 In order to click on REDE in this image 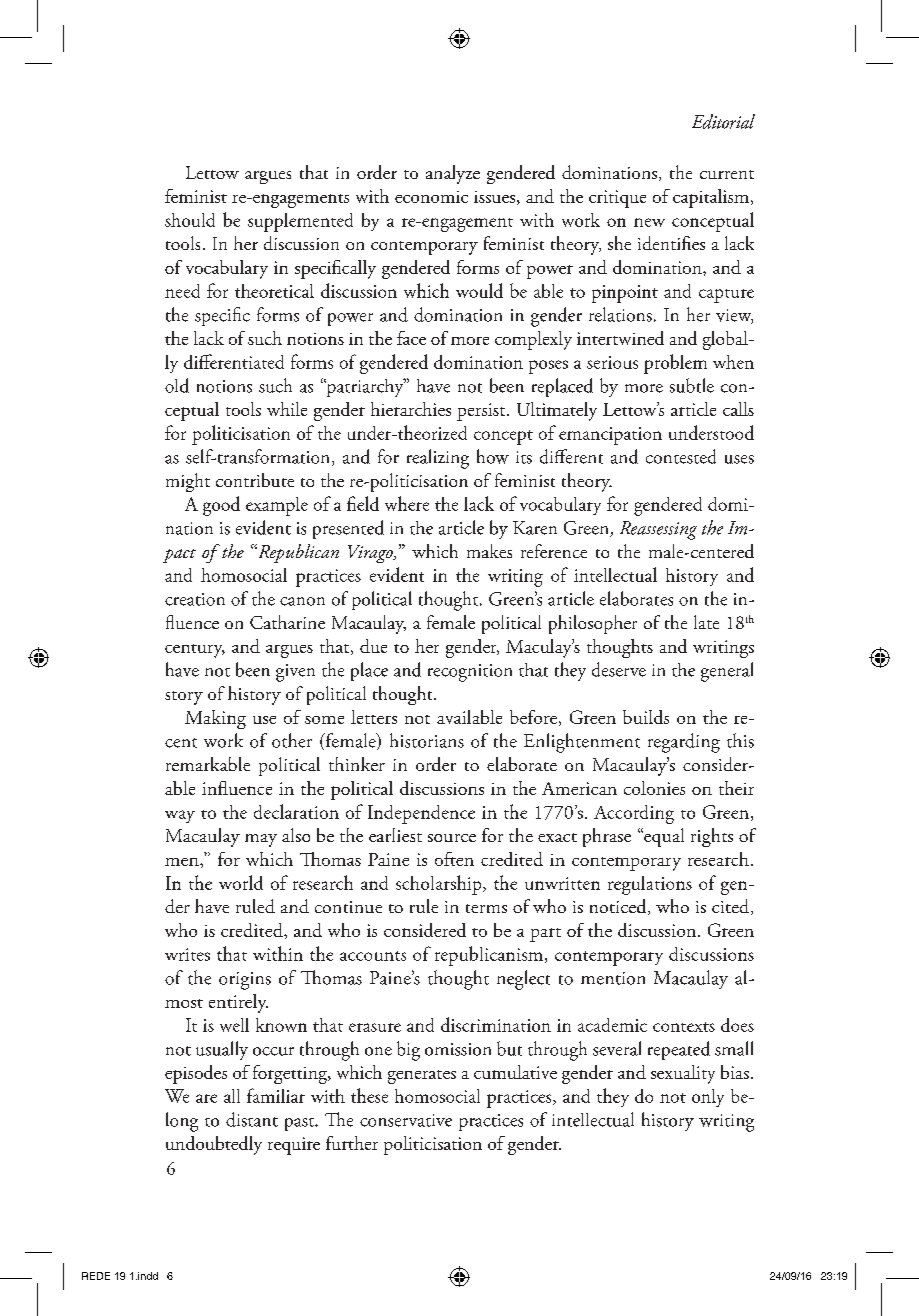, I will do `click(96, 1276)`.
